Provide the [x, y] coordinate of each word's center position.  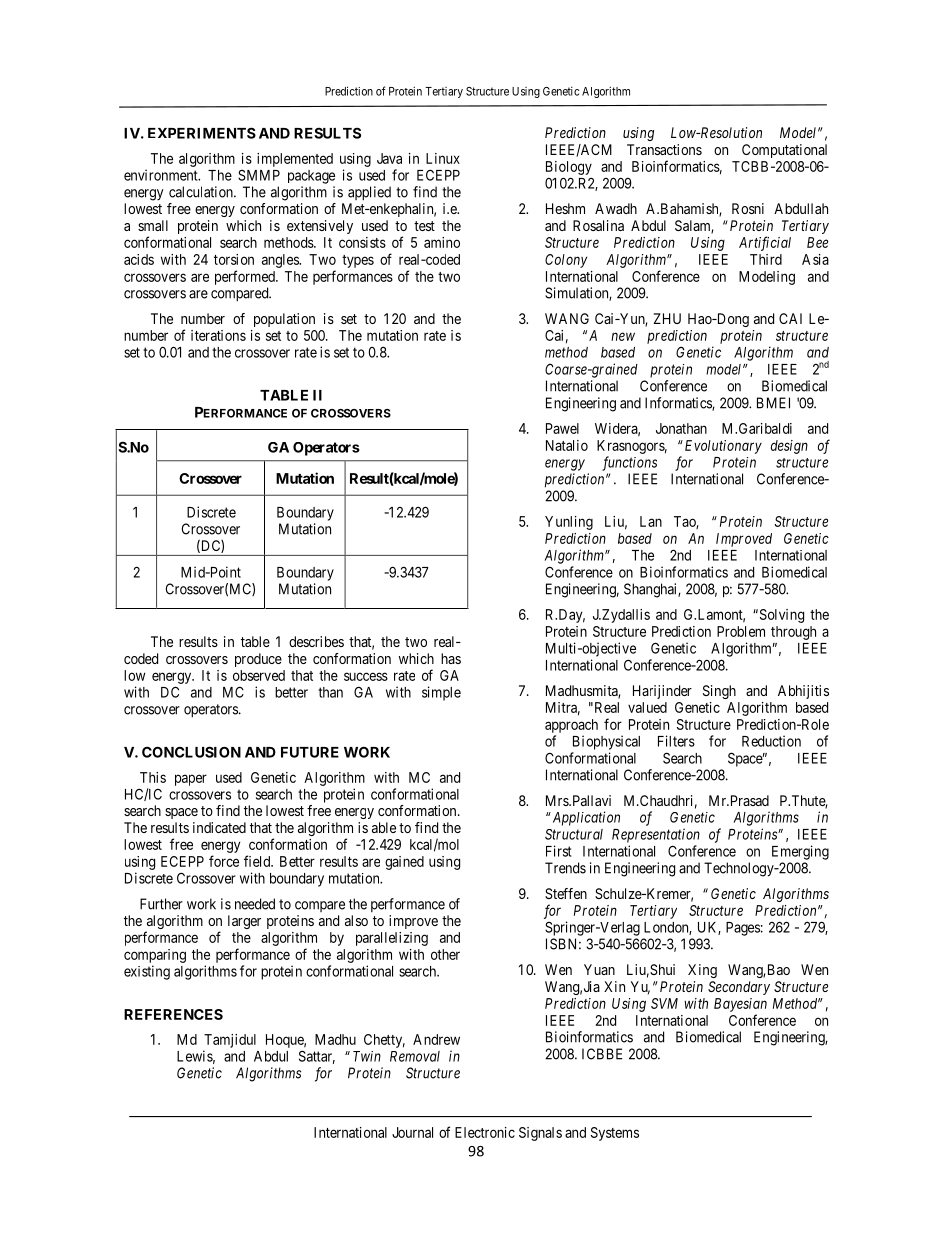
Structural [574, 834]
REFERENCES [173, 1014]
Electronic [485, 1132]
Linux [443, 158]
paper [191, 780]
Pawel [562, 428]
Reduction [771, 741]
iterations [218, 335]
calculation [202, 192]
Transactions [664, 149]
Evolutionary [722, 447]
